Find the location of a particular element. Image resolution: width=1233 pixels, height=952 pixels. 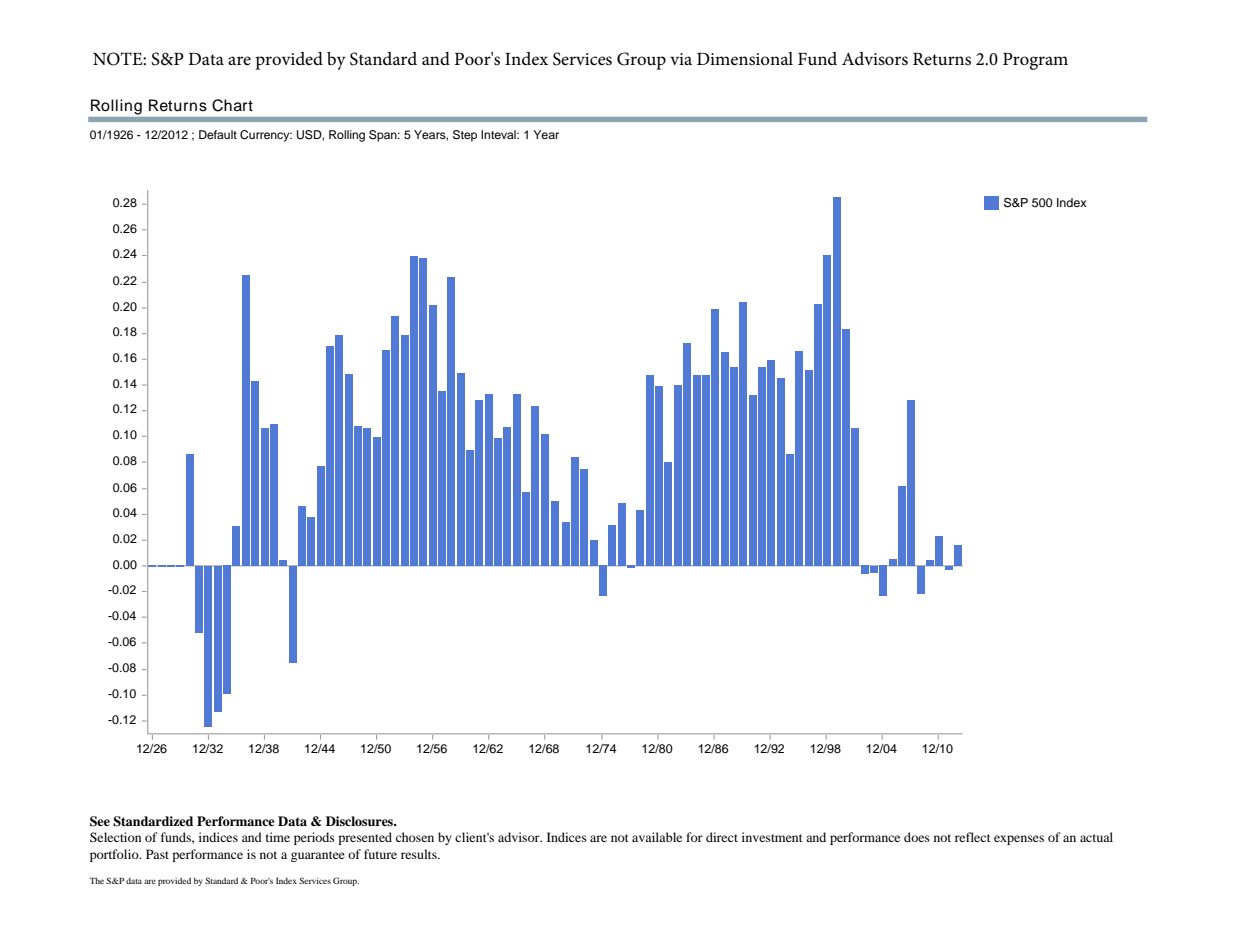

See is located at coordinates (100, 821).
